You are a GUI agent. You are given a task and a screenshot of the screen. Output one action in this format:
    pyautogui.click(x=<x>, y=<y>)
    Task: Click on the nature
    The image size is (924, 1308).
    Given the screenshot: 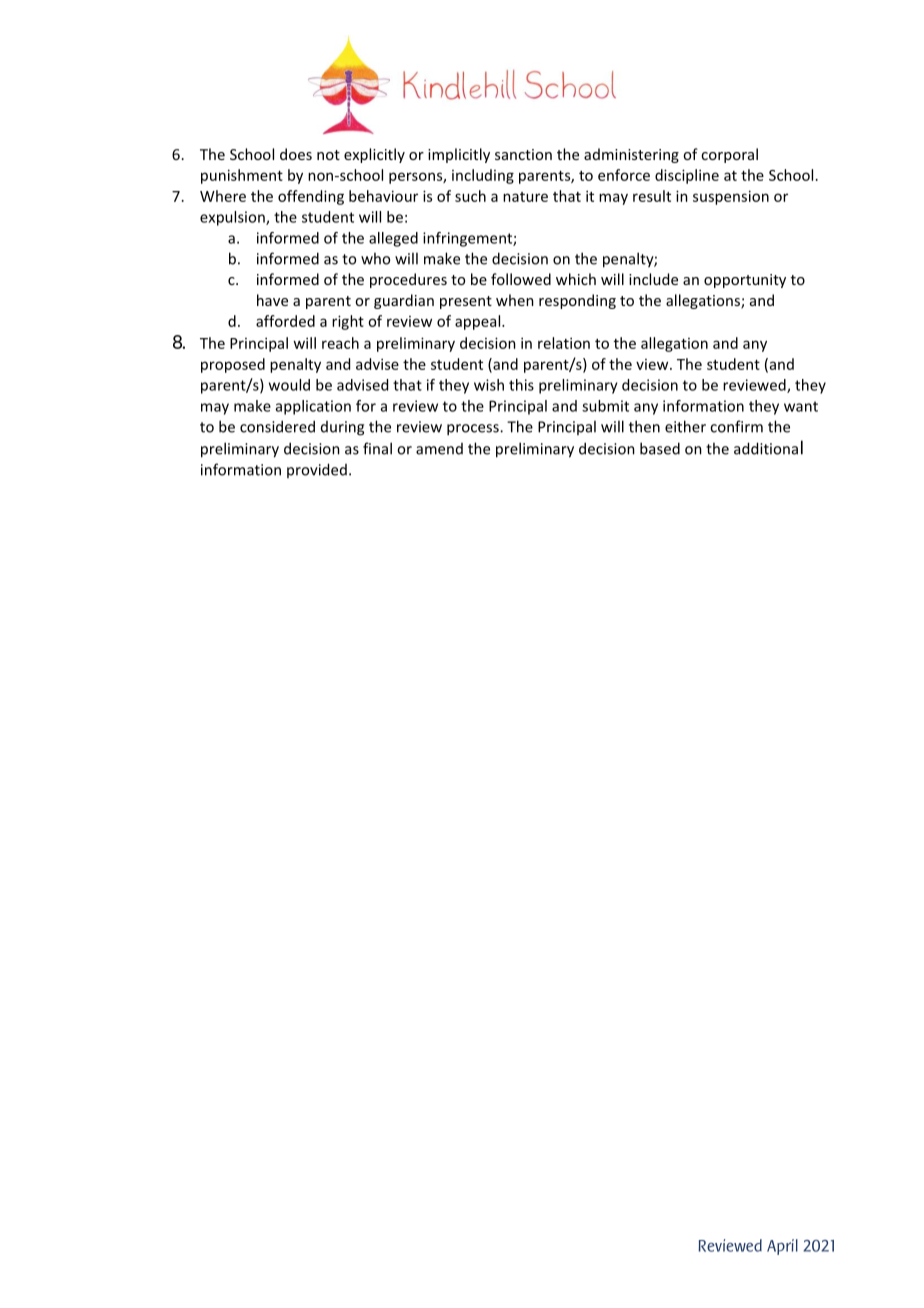 What is the action you would take?
    pyautogui.click(x=525, y=197)
